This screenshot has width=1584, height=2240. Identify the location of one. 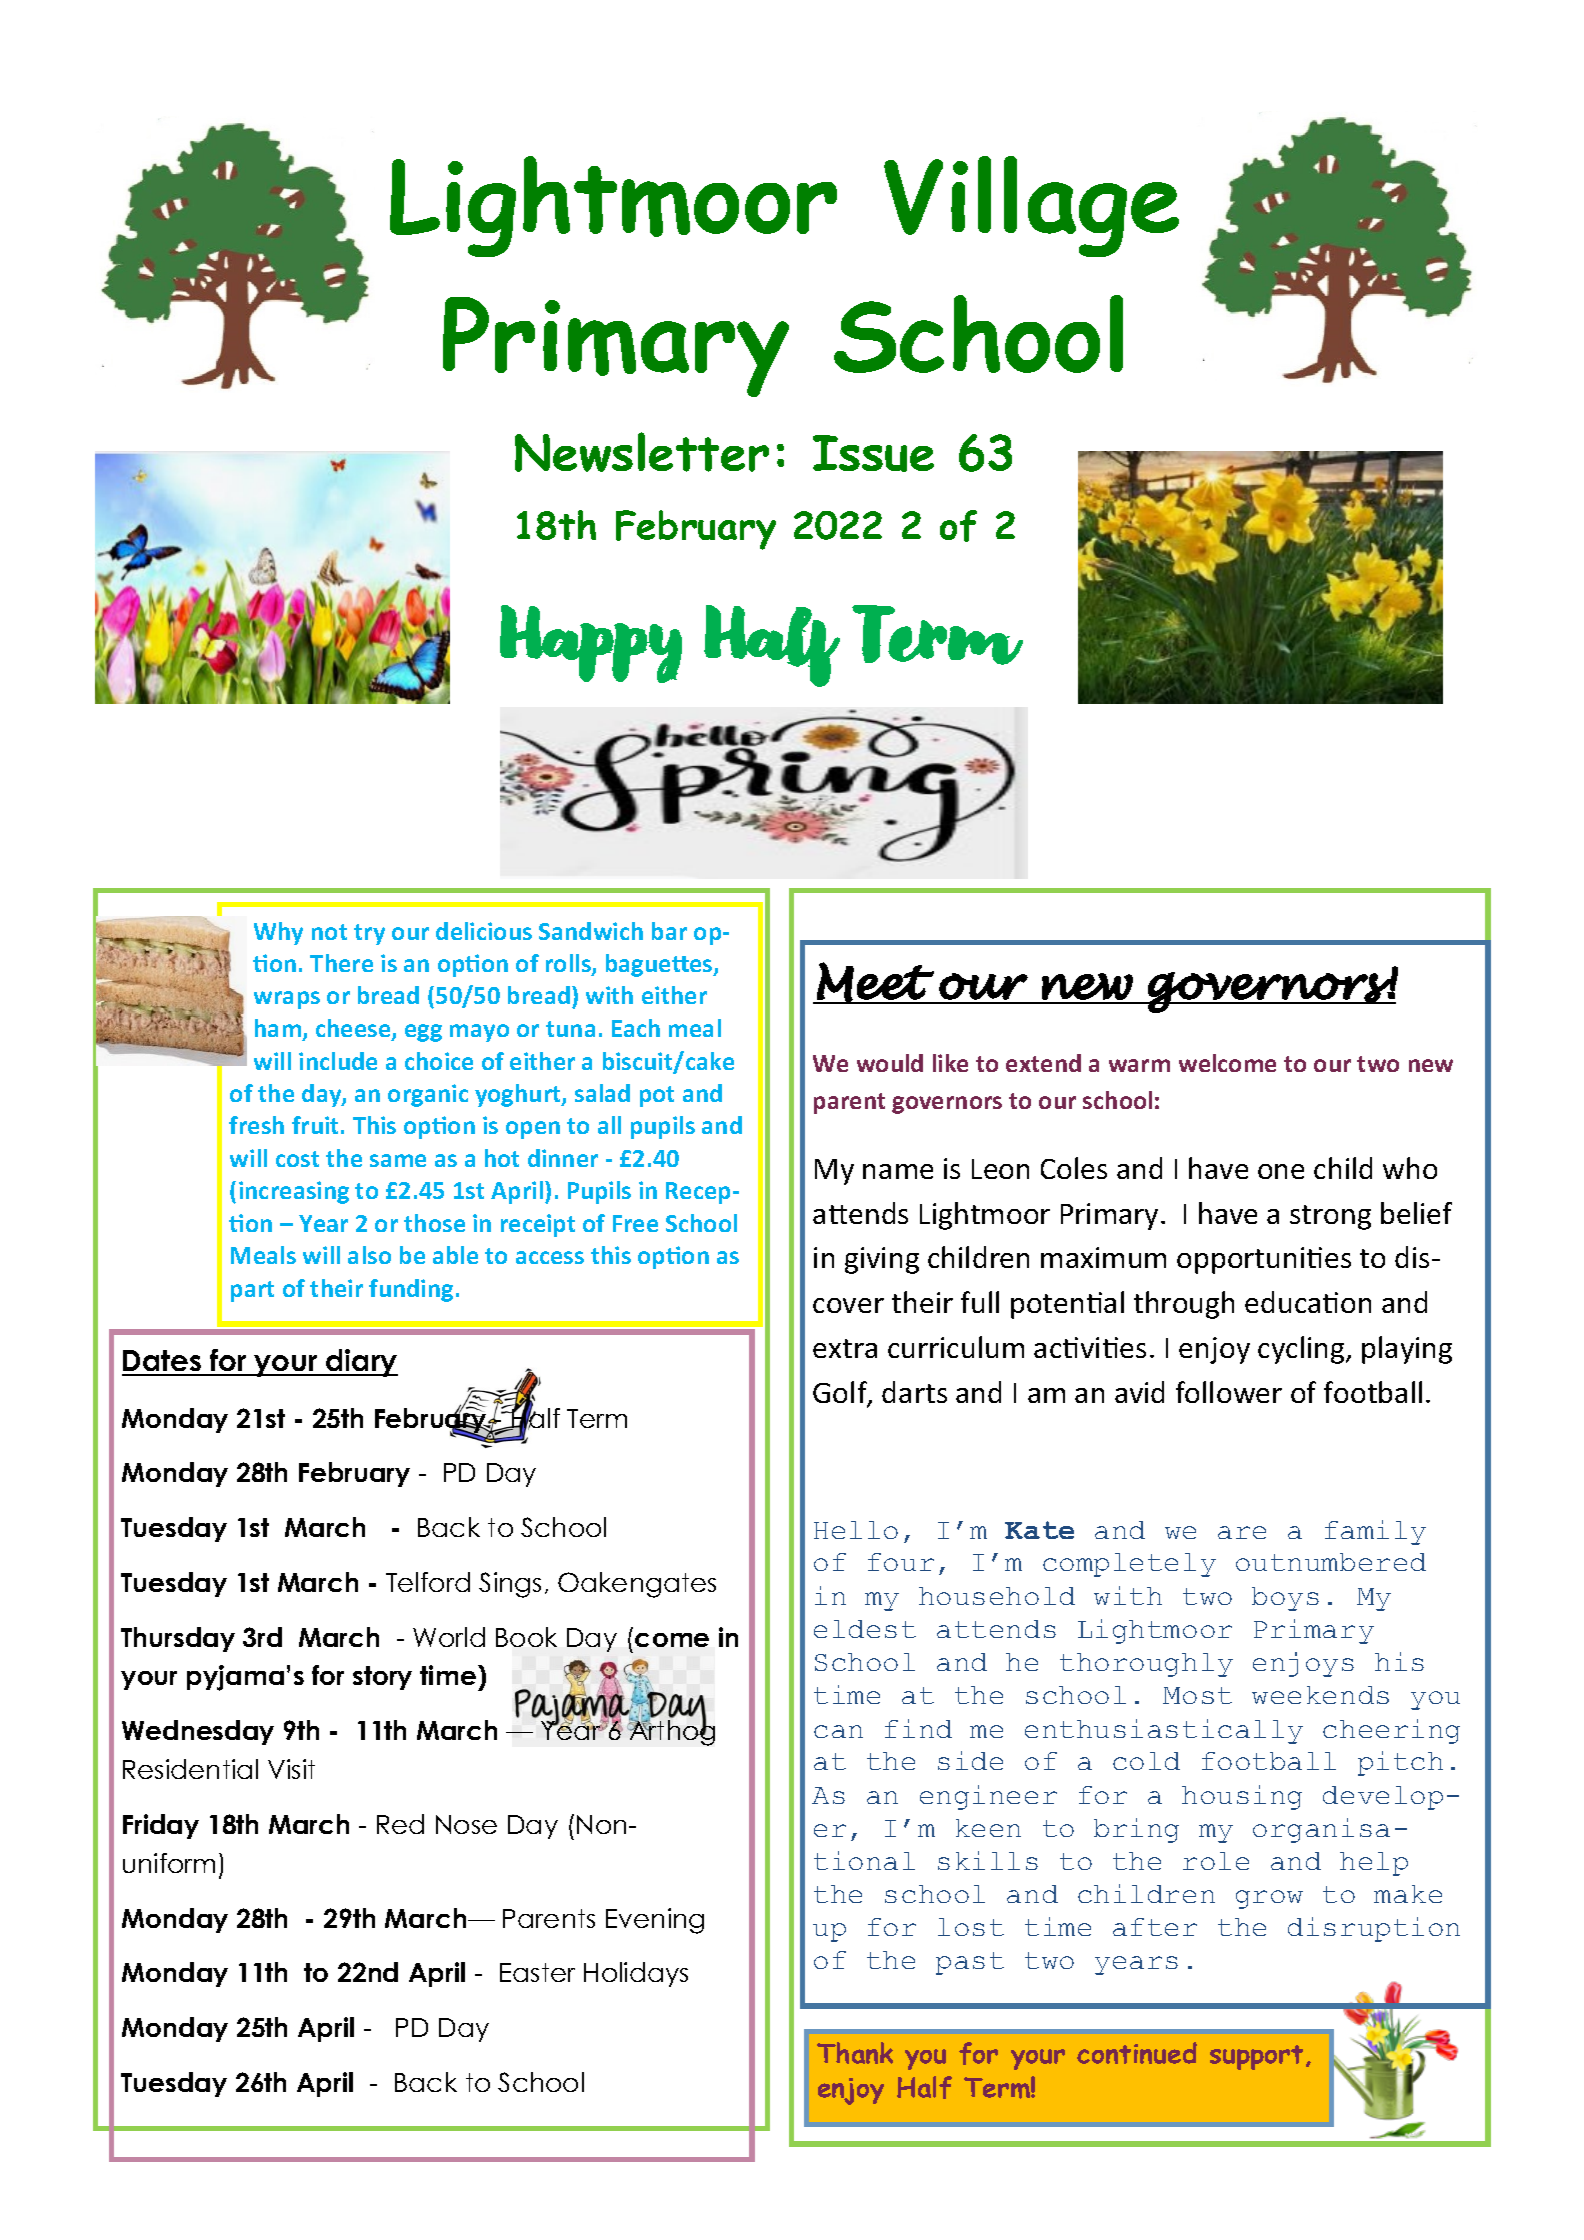
(1281, 1171).
